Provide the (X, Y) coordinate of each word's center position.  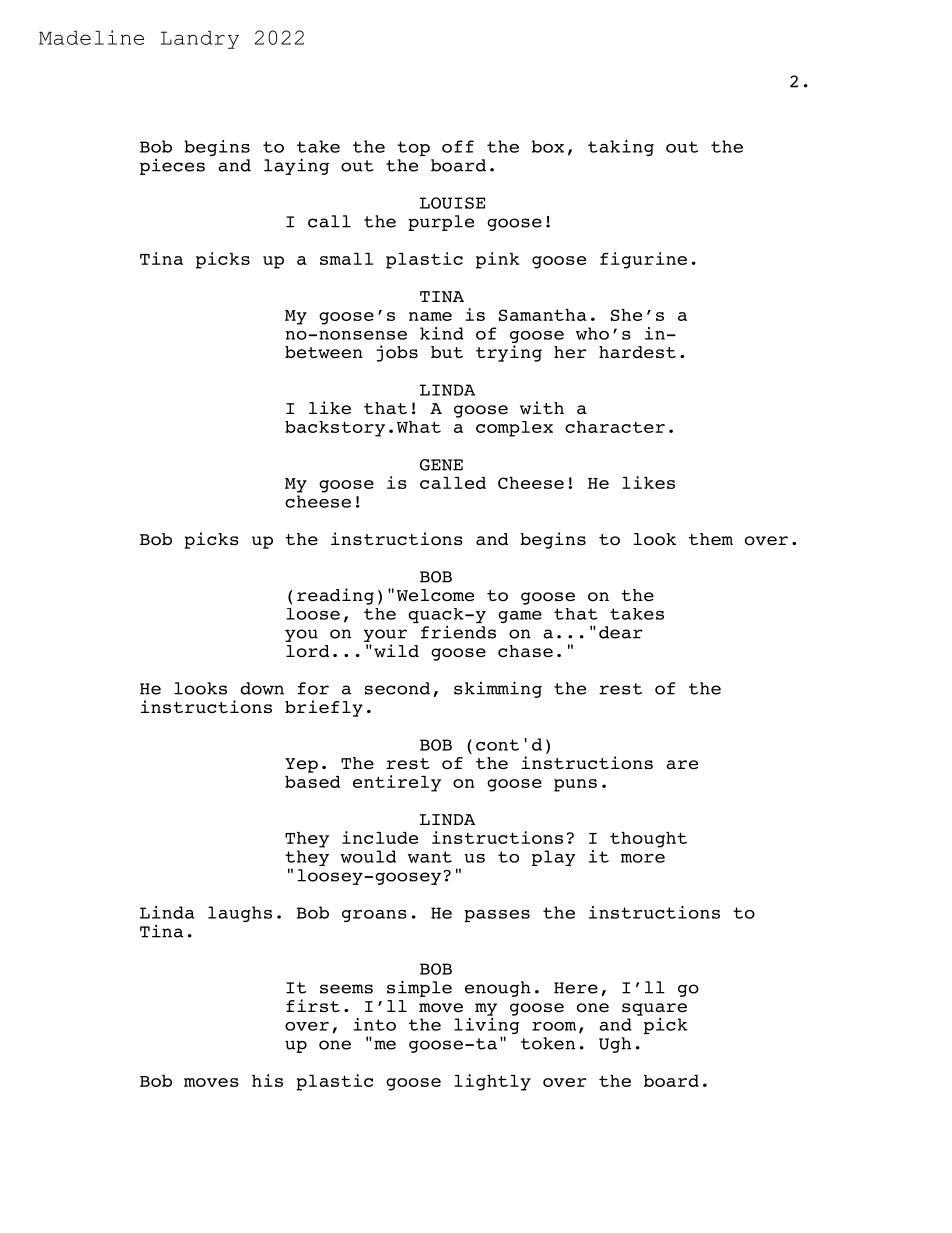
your (385, 635)
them (711, 539)
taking (621, 148)
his (267, 1080)
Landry (200, 40)
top (413, 148)
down (262, 688)
